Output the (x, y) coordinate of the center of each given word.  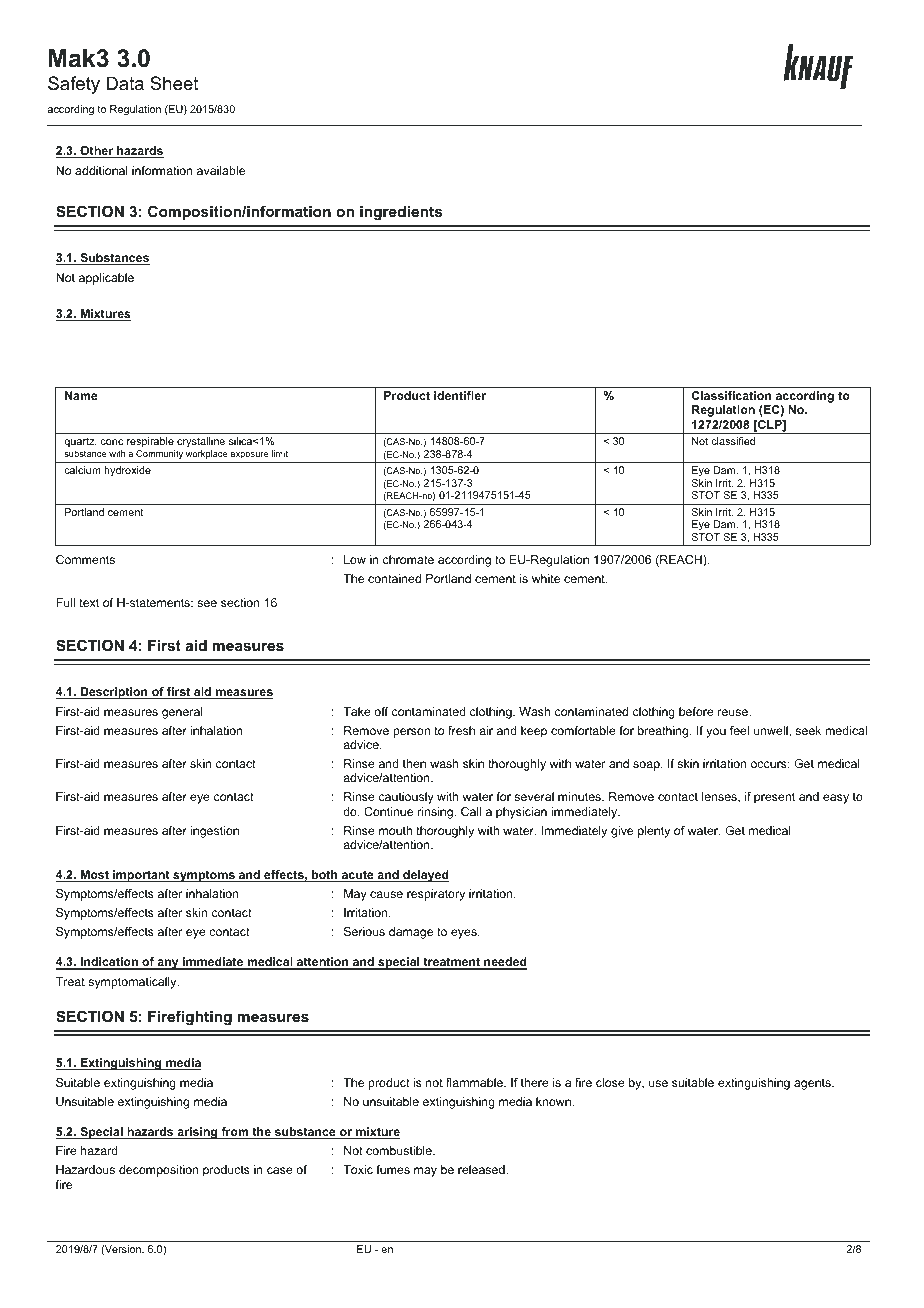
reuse (734, 712)
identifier (460, 395)
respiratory (436, 895)
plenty (654, 832)
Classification (731, 395)
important (141, 876)
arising (197, 1133)
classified (733, 441)
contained (394, 578)
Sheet (174, 83)
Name (81, 395)
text (89, 602)
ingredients (401, 213)
